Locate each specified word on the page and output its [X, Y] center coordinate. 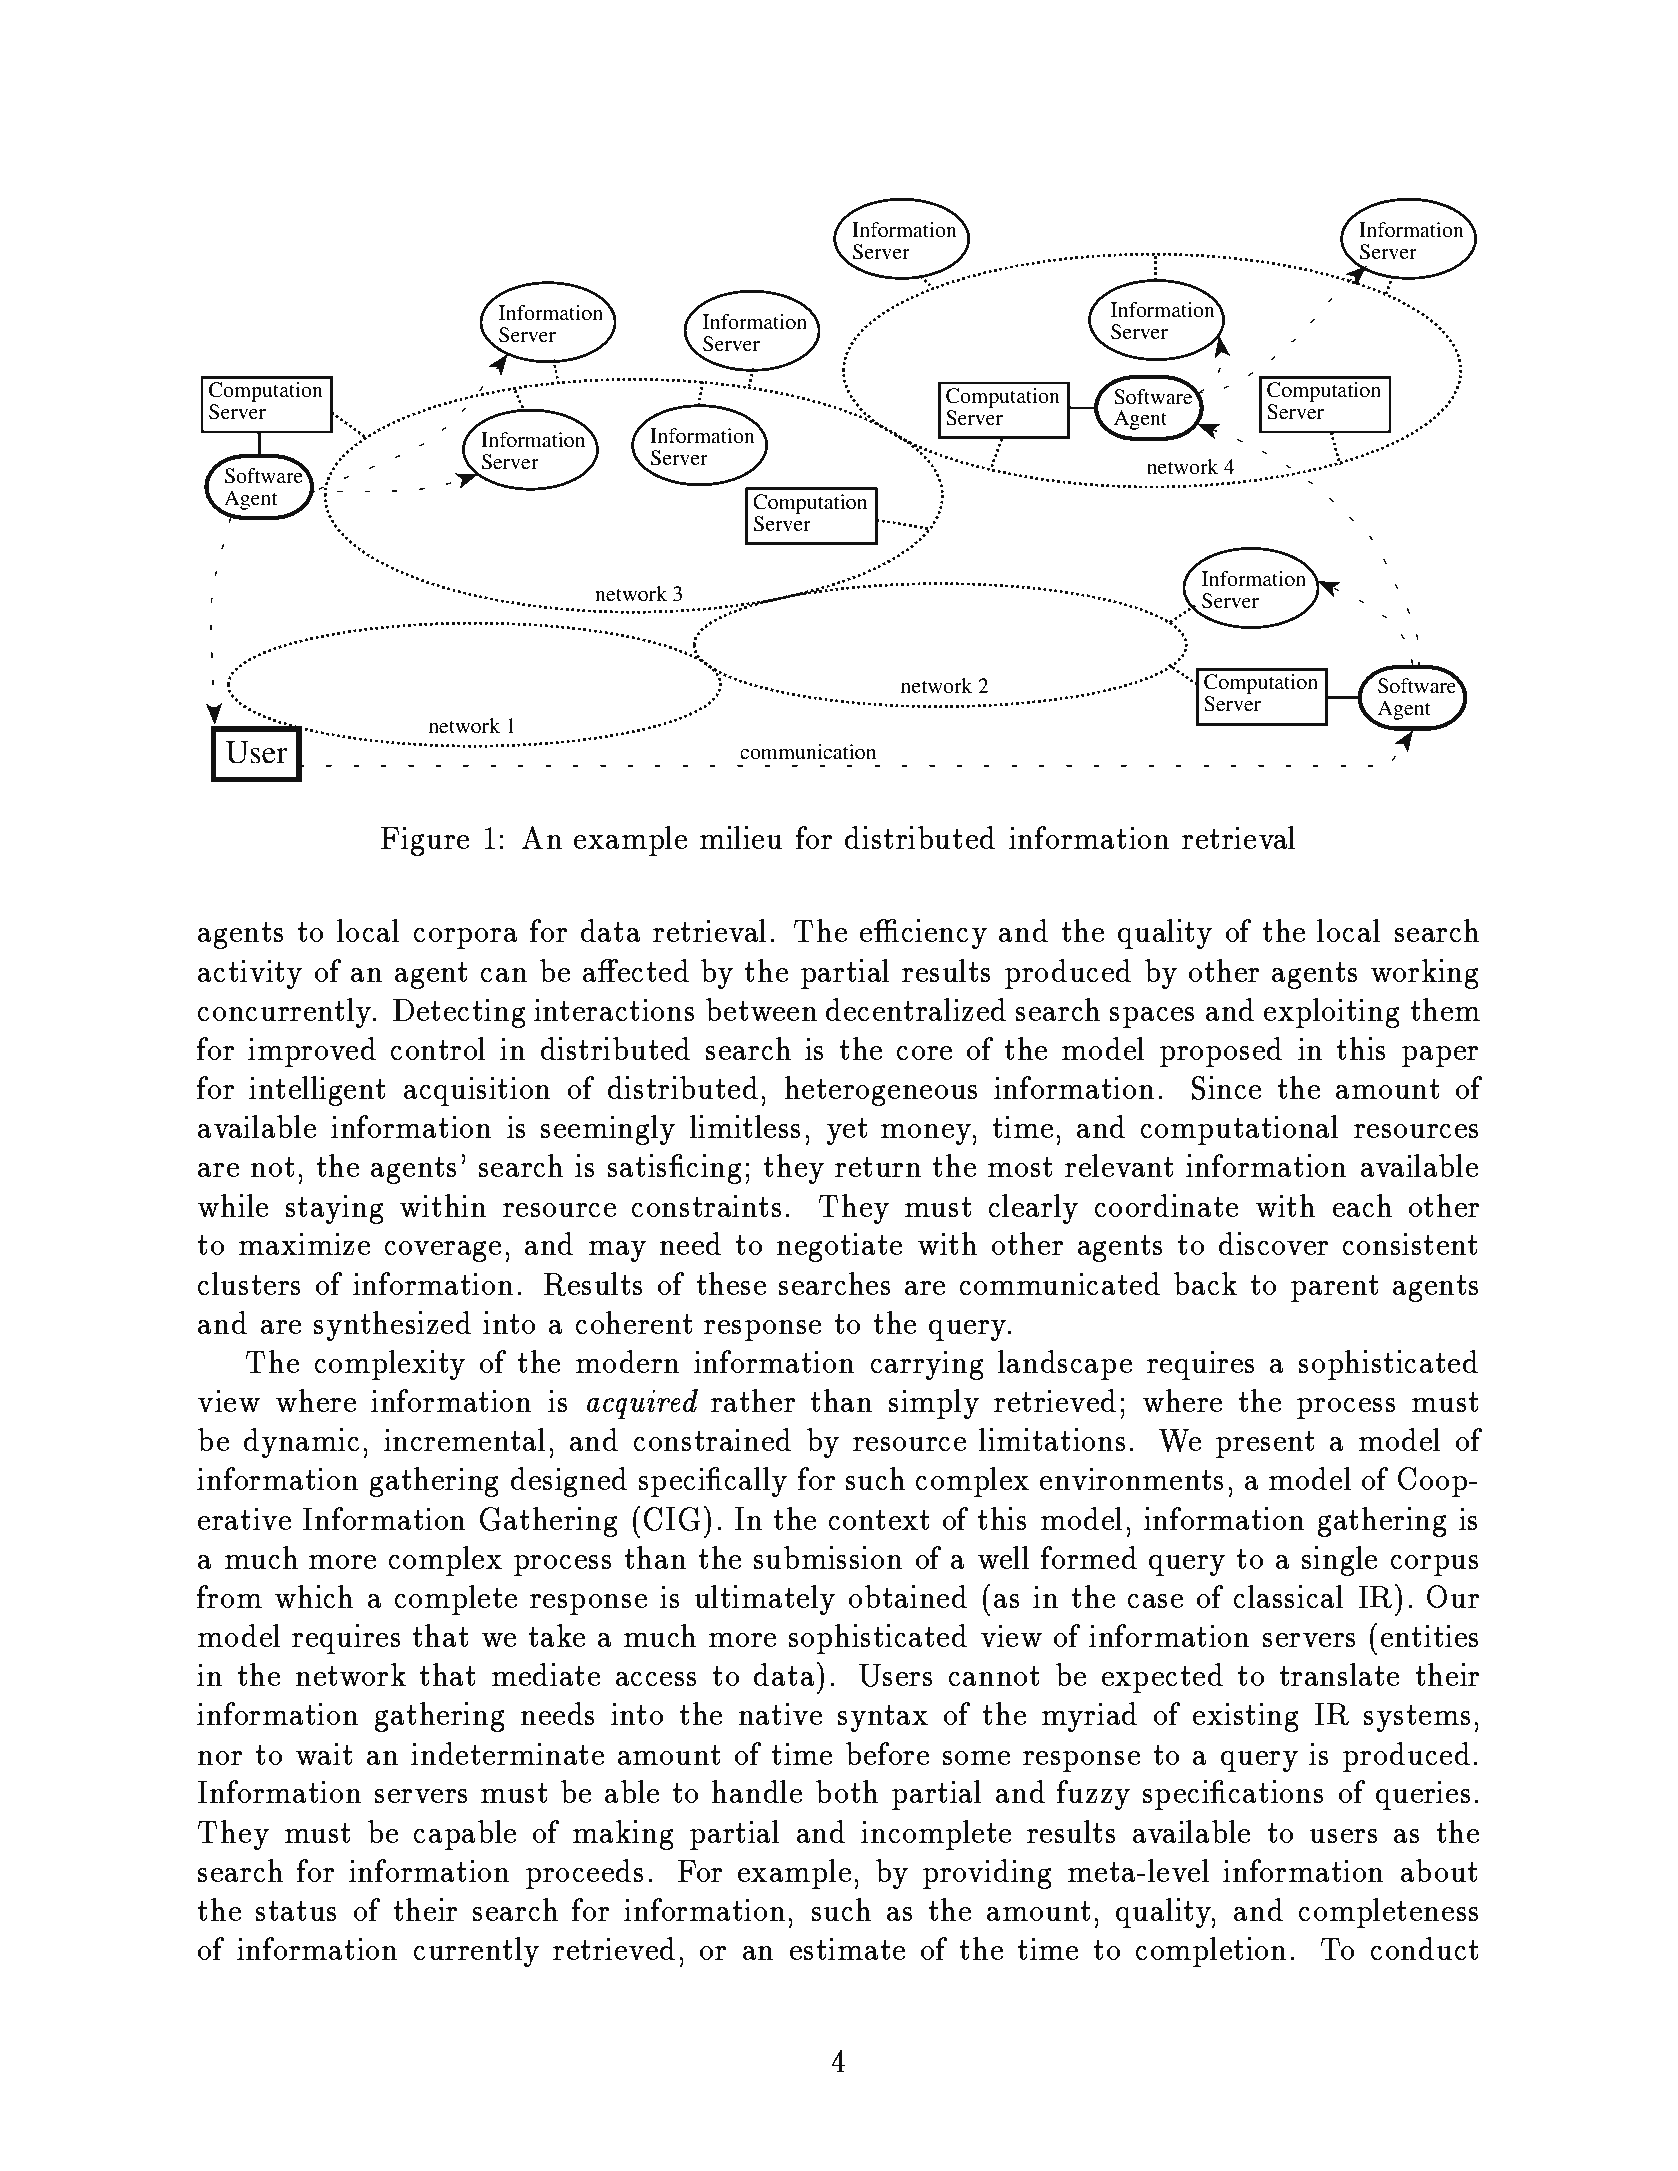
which [314, 1596]
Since [1226, 1088]
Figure [425, 841]
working [1424, 974]
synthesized [392, 1326]
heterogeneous [881, 1091]
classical [1288, 1596]
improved [312, 1052]
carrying [927, 1365]
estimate [847, 1949]
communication [808, 751]
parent [1334, 1288]
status [296, 1911]
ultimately [765, 1600]
